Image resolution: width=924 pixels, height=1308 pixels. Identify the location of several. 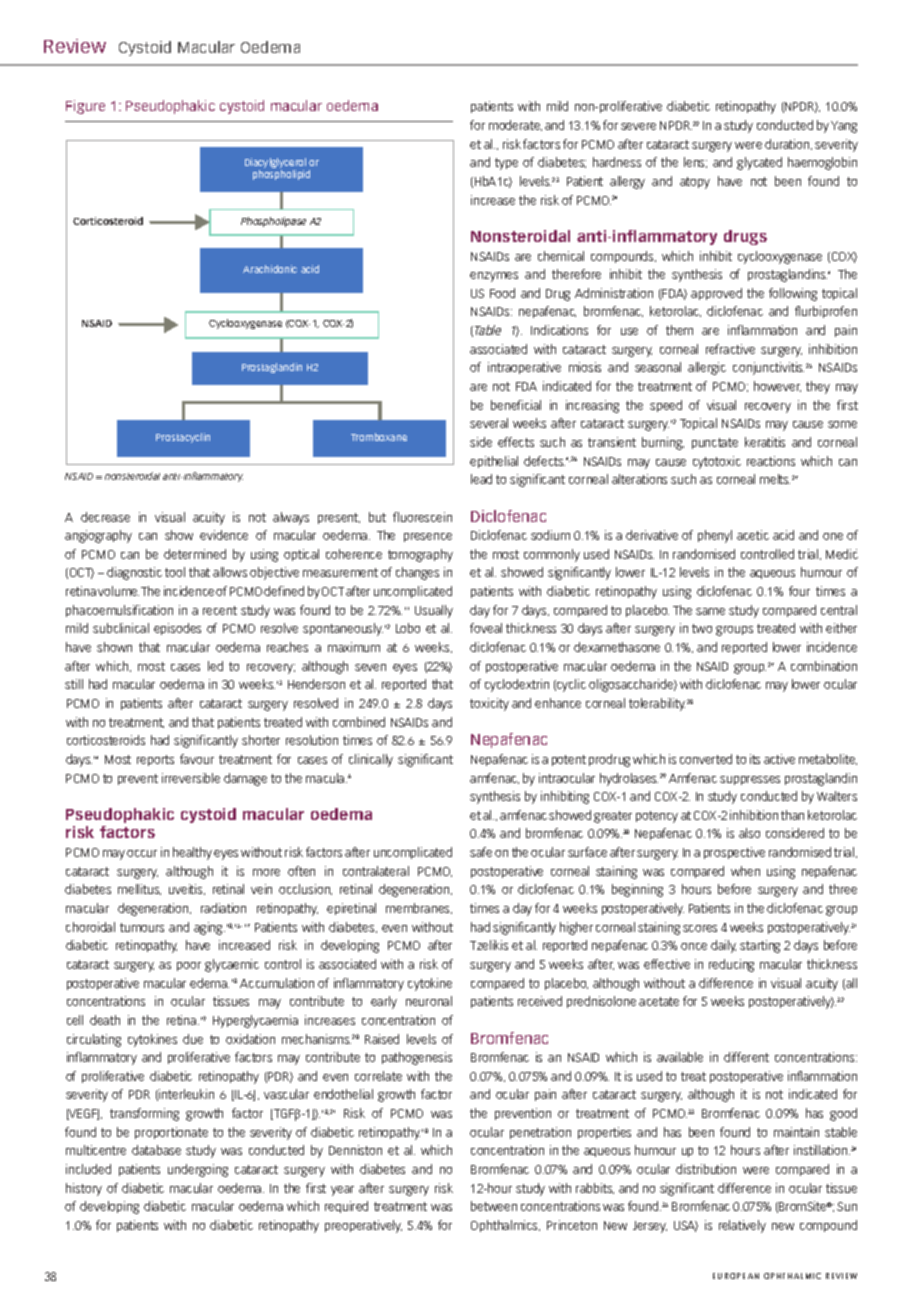
(489, 423).
